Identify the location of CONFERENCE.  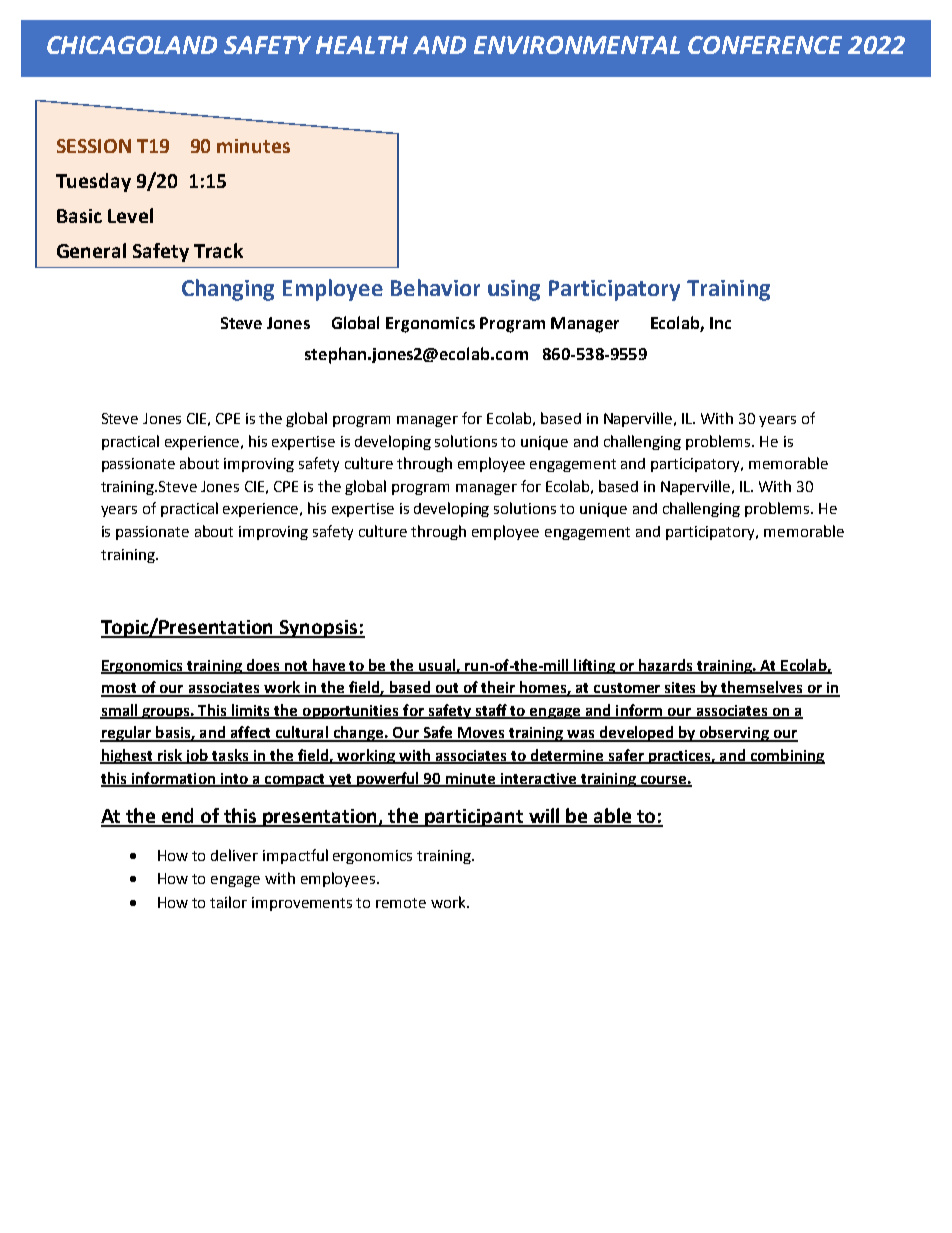
(765, 45).
